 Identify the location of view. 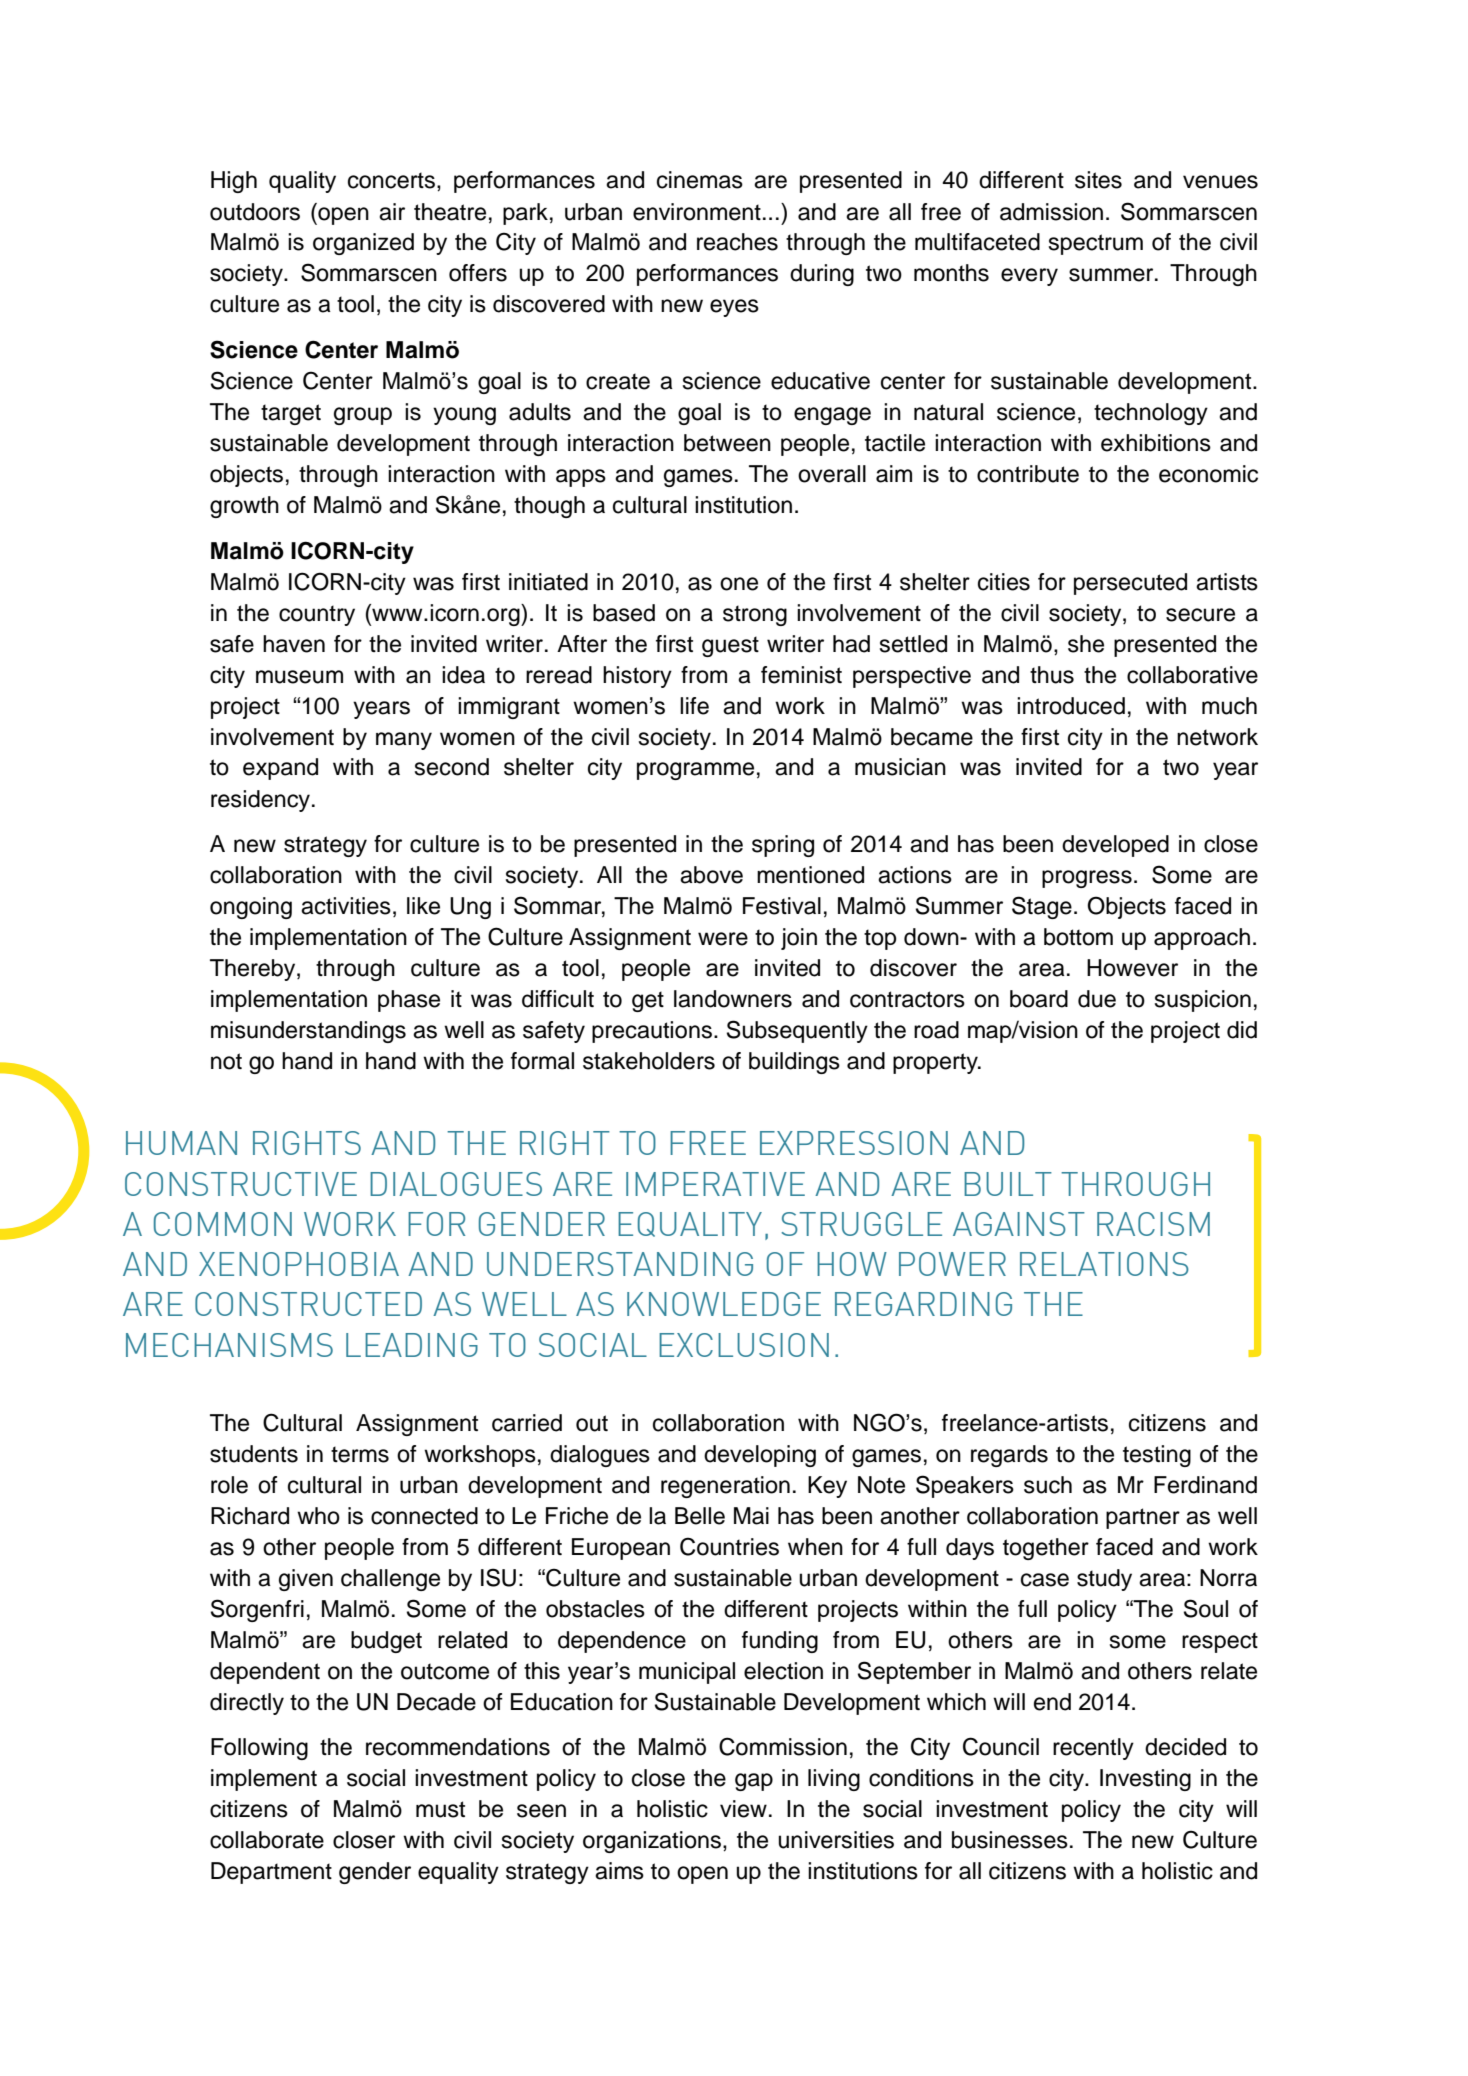
(743, 1809).
